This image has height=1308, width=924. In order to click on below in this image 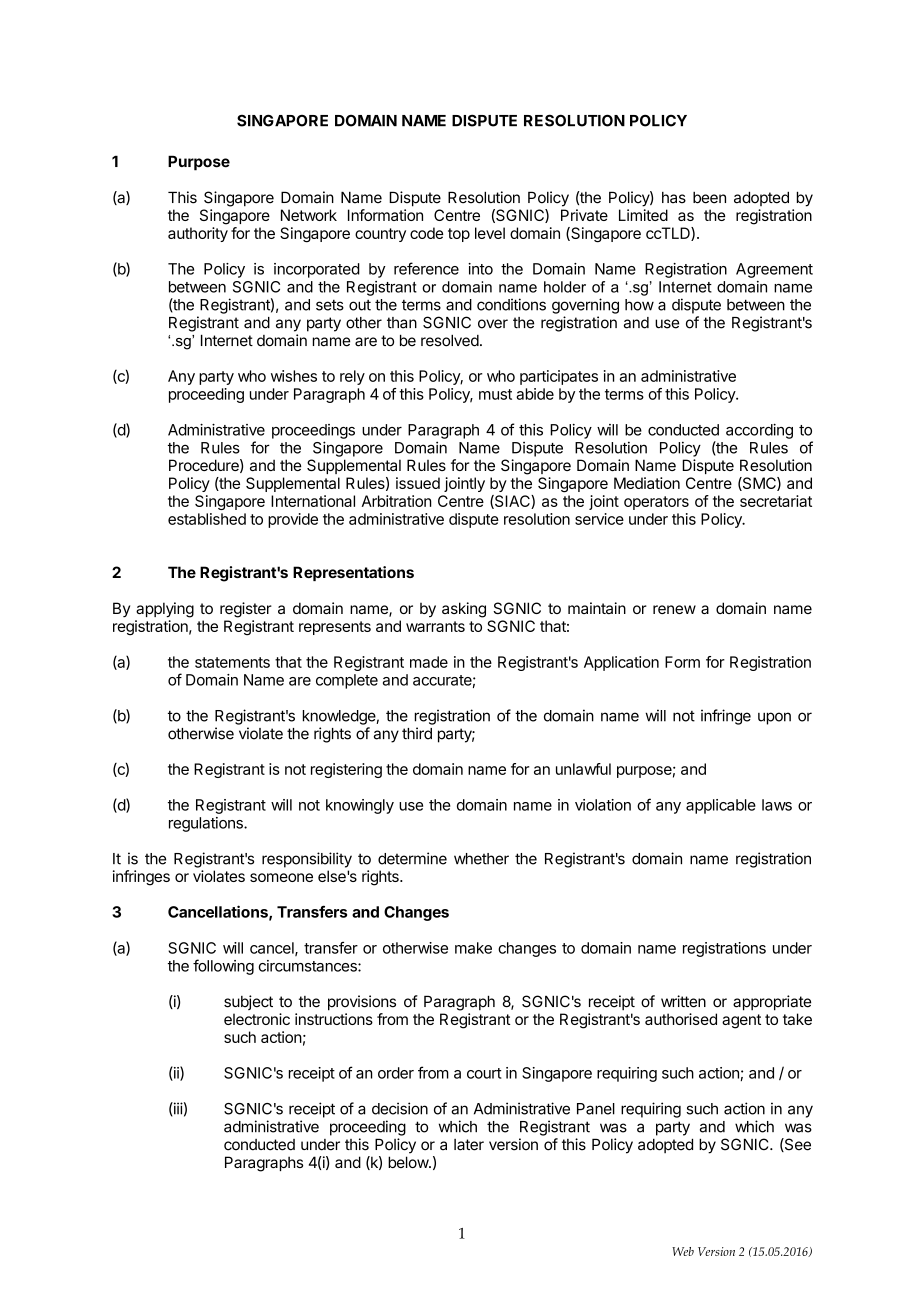, I will do `click(409, 1162)`.
